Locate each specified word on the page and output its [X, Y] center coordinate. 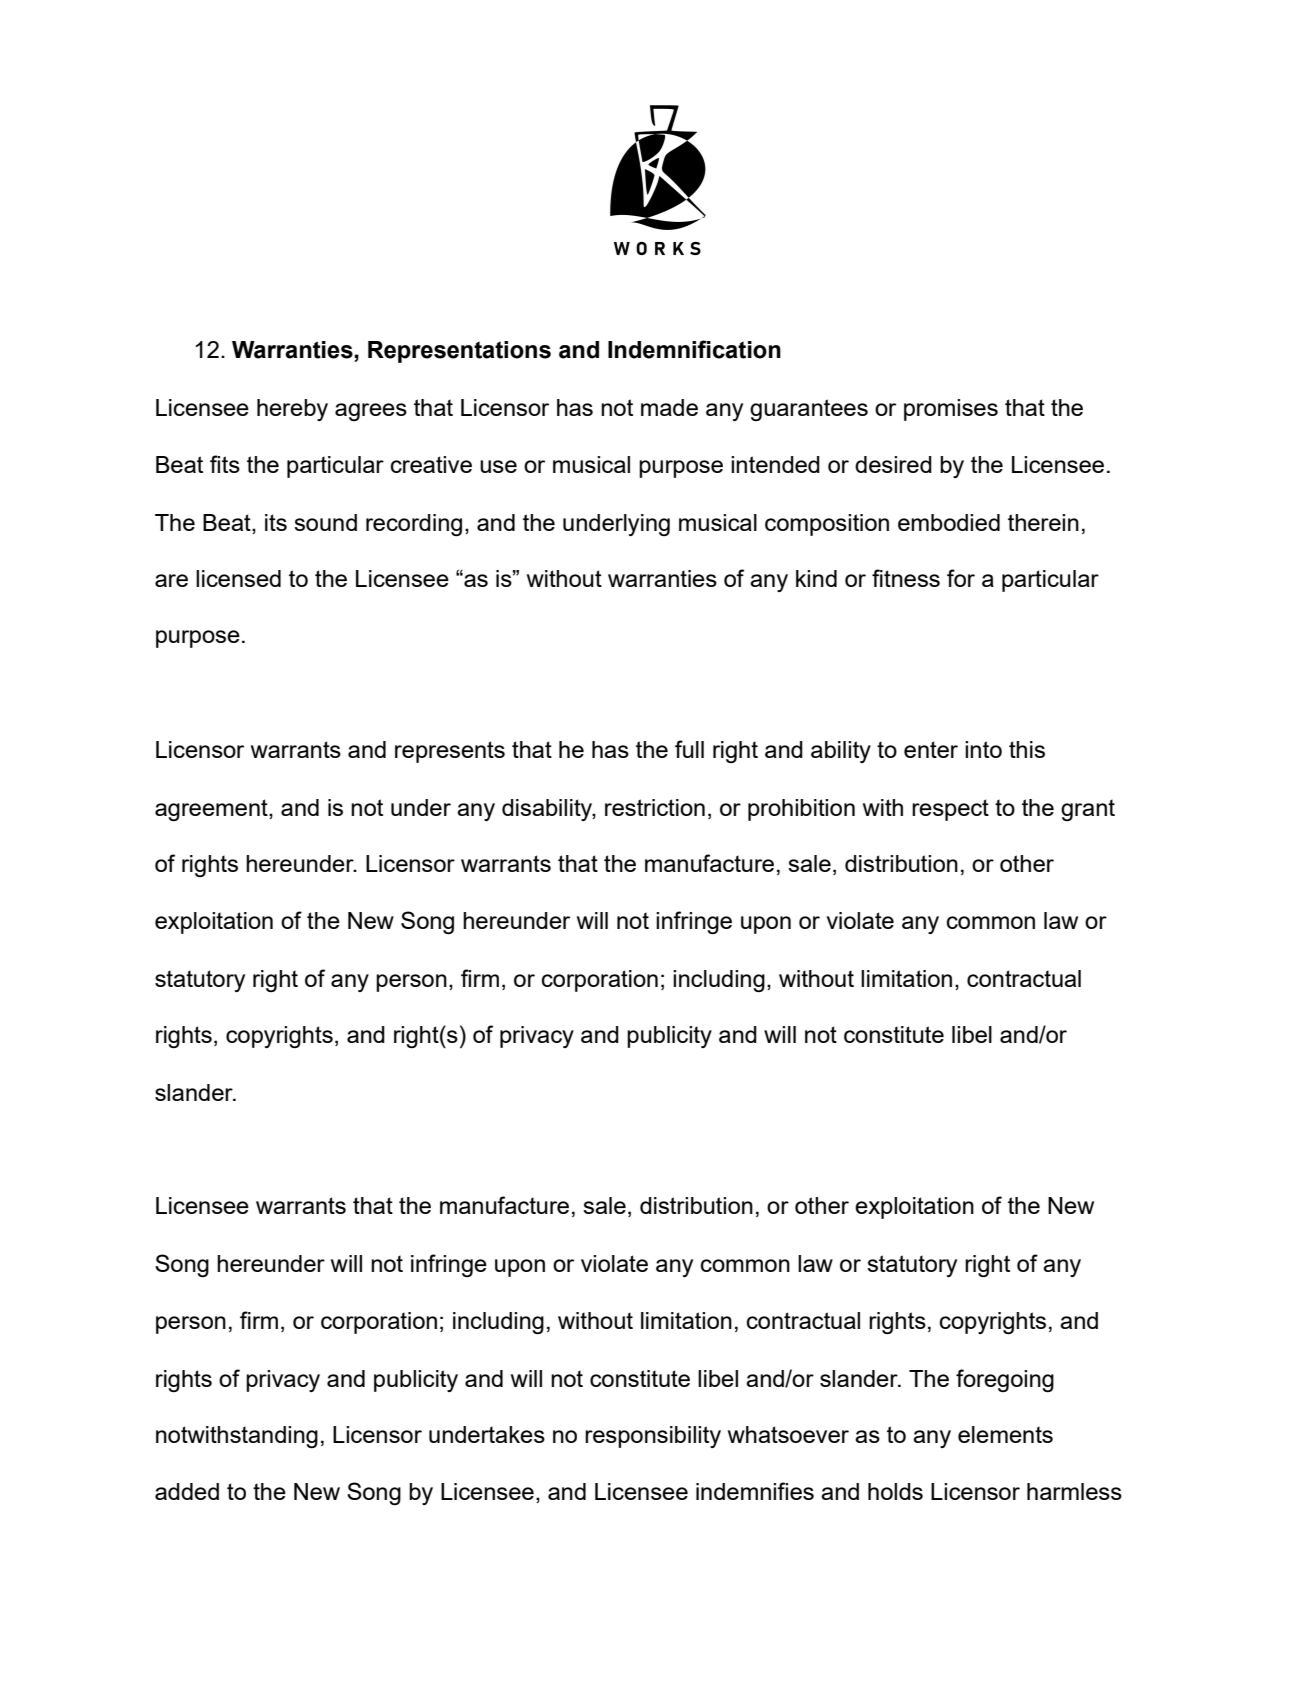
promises [951, 410]
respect [950, 810]
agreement [212, 810]
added [187, 1491]
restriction [655, 807]
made [669, 407]
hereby [292, 410]
